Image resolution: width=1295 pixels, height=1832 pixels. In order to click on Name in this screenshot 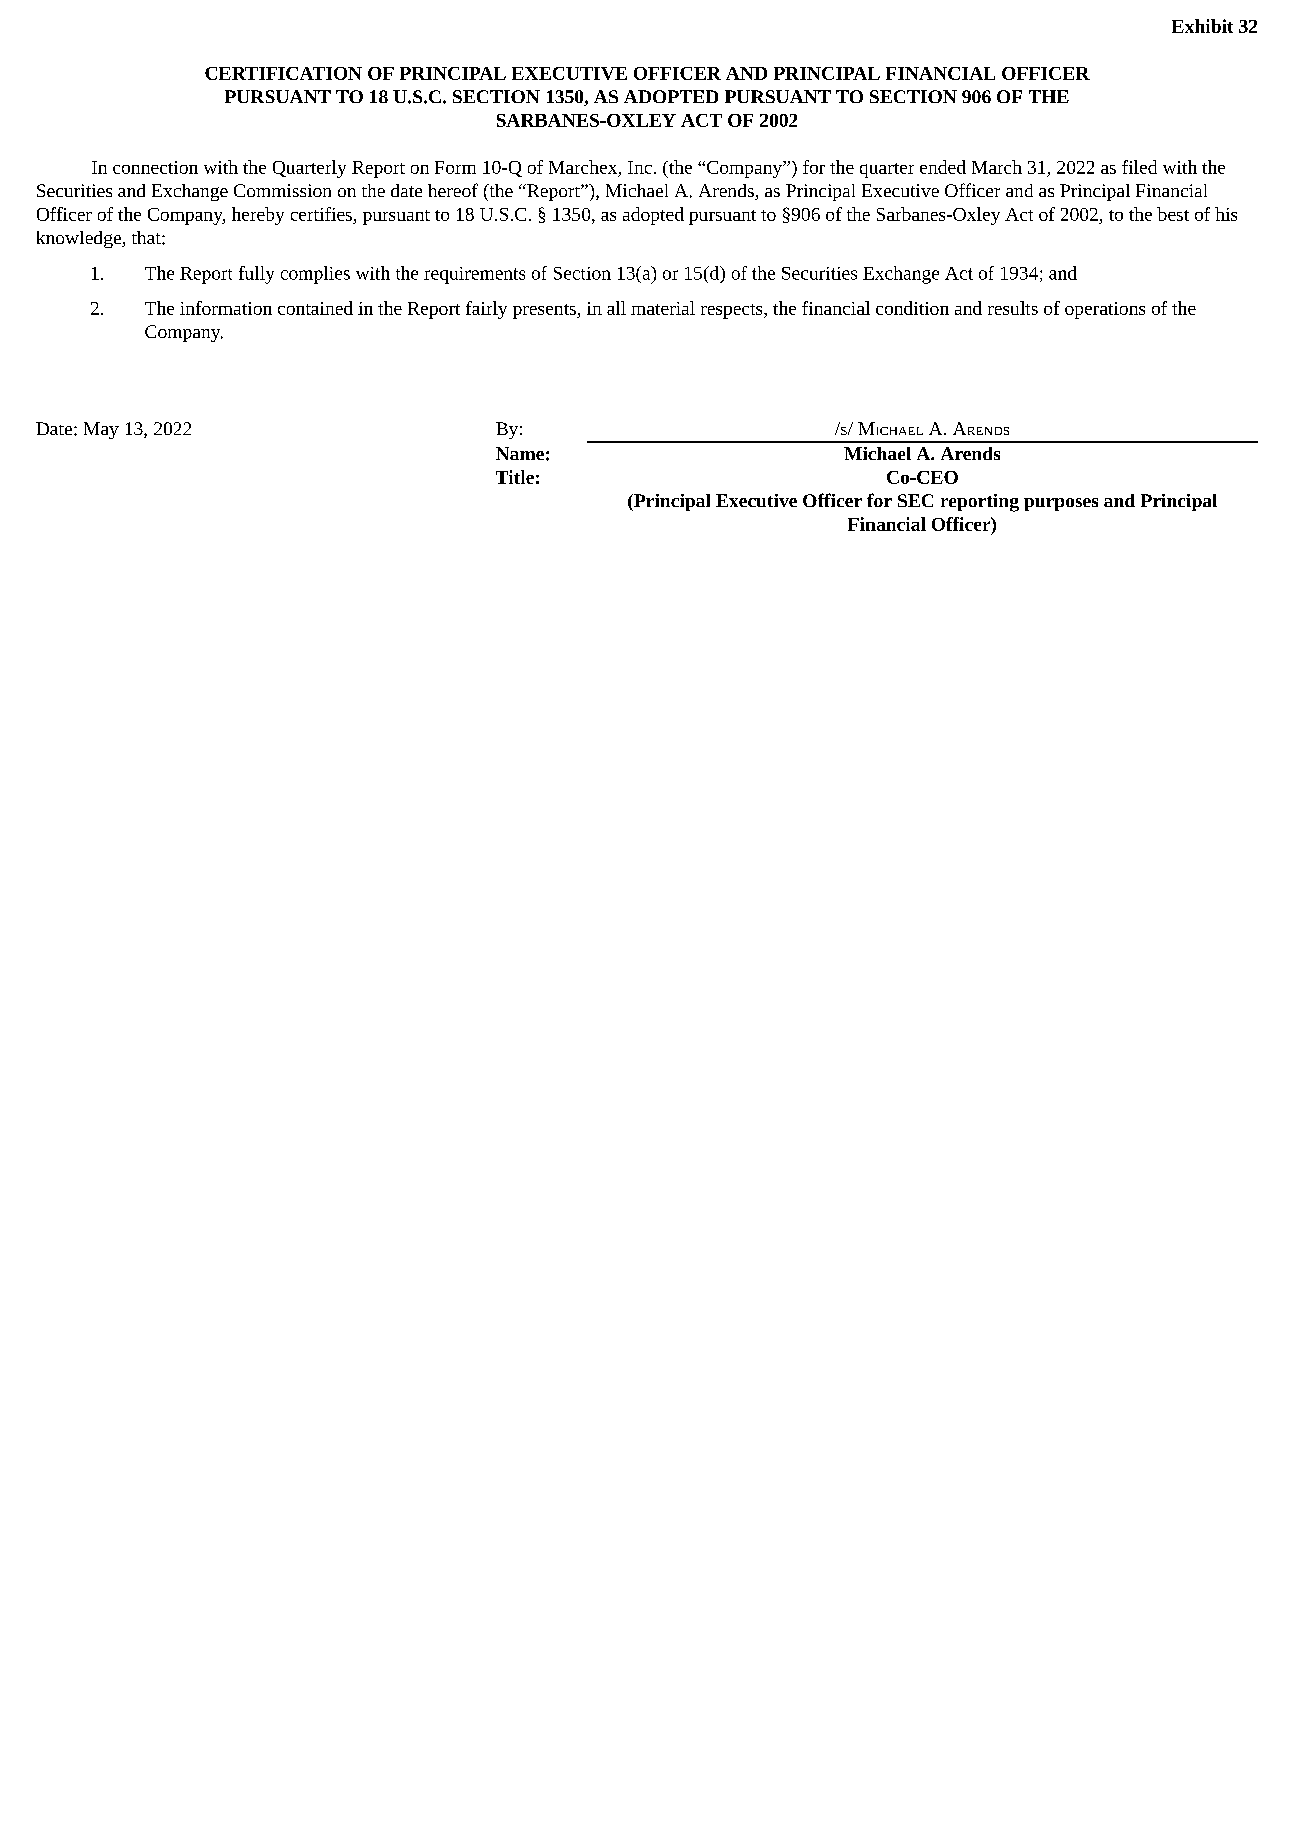, I will do `click(520, 453)`.
